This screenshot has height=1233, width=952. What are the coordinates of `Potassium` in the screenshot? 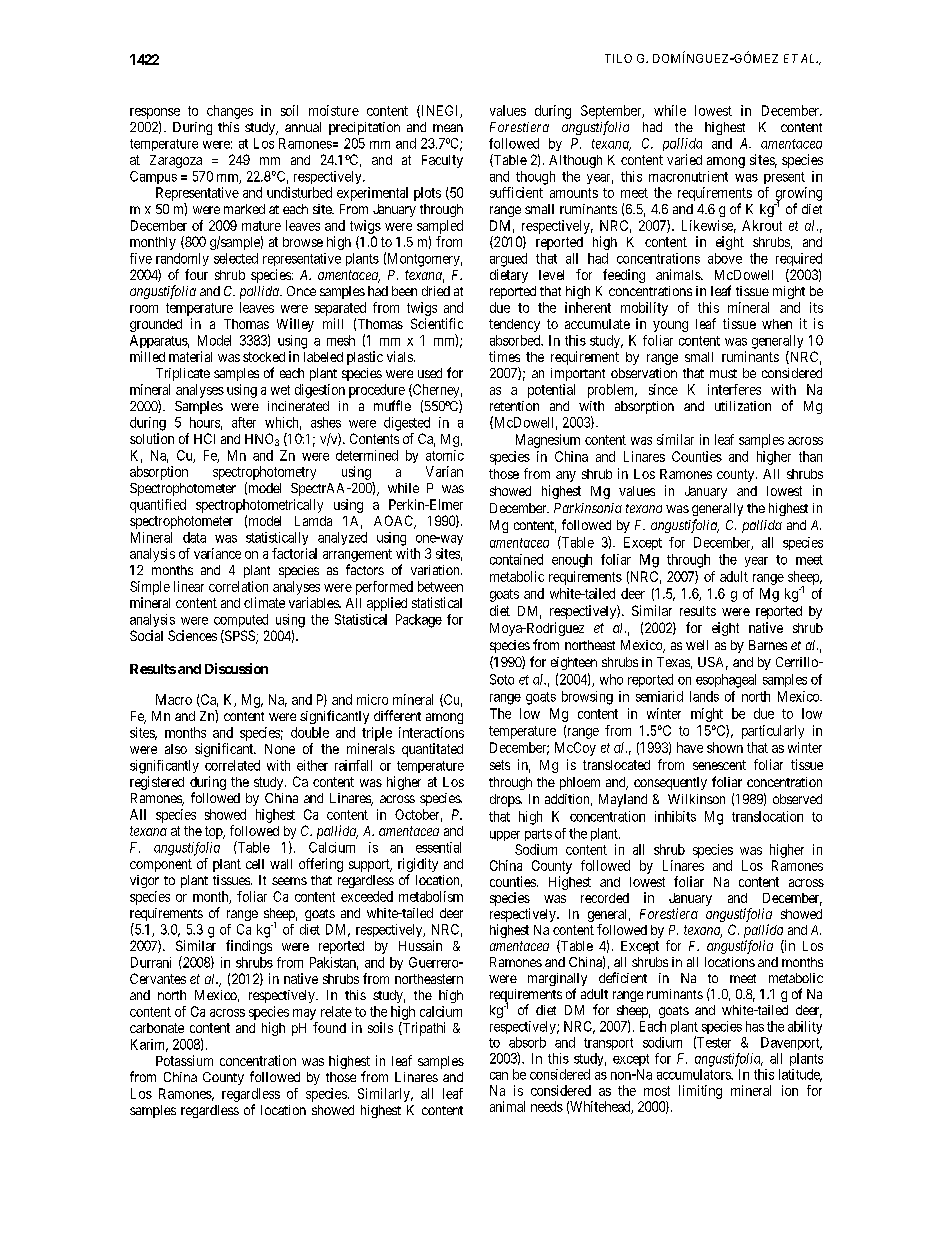 It's located at (184, 1060).
